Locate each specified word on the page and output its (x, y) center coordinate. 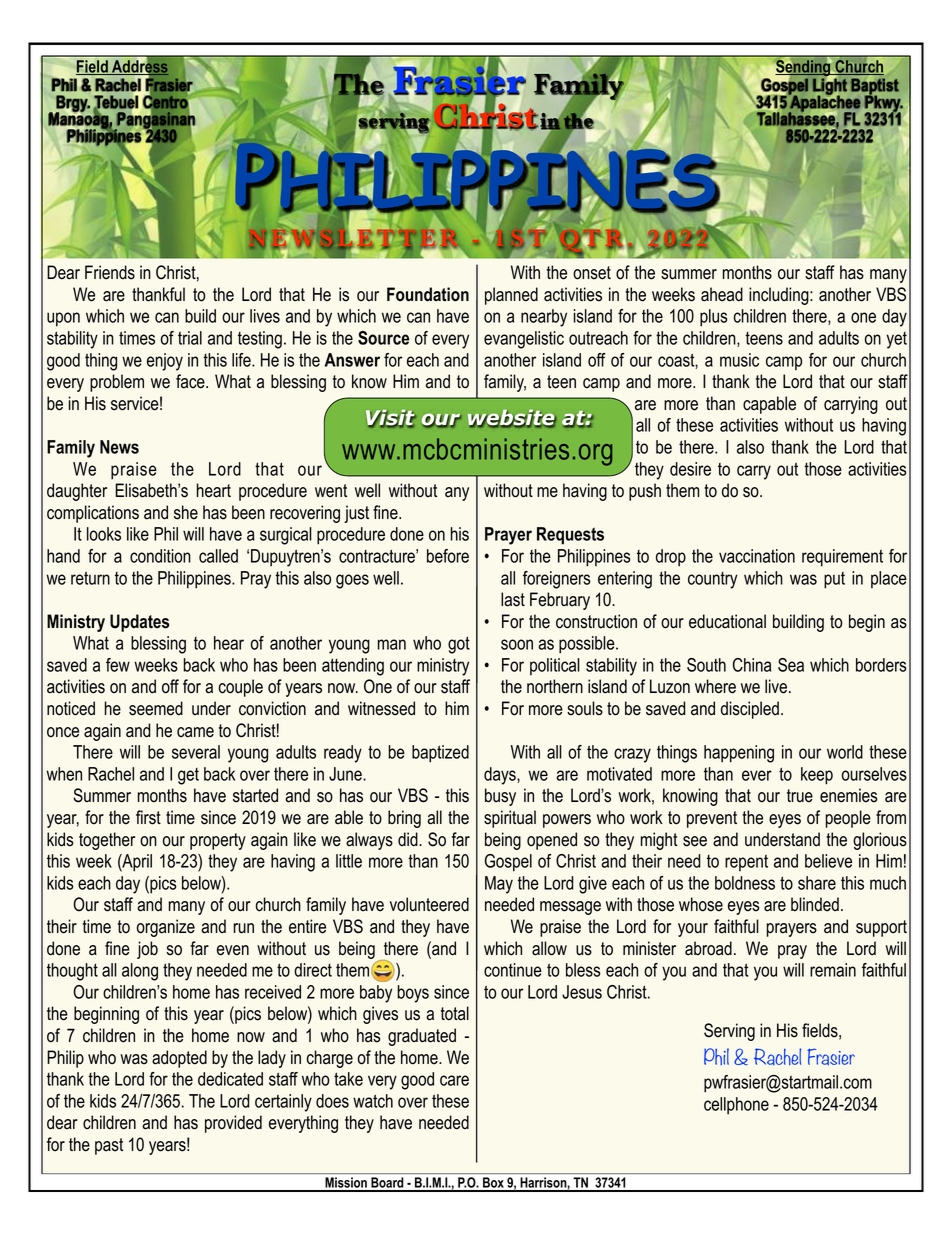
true (800, 796)
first (148, 817)
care (454, 1080)
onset (592, 273)
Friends (110, 272)
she (186, 512)
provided (233, 1124)
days (501, 776)
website (512, 418)
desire (690, 469)
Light (830, 87)
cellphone (736, 1106)
